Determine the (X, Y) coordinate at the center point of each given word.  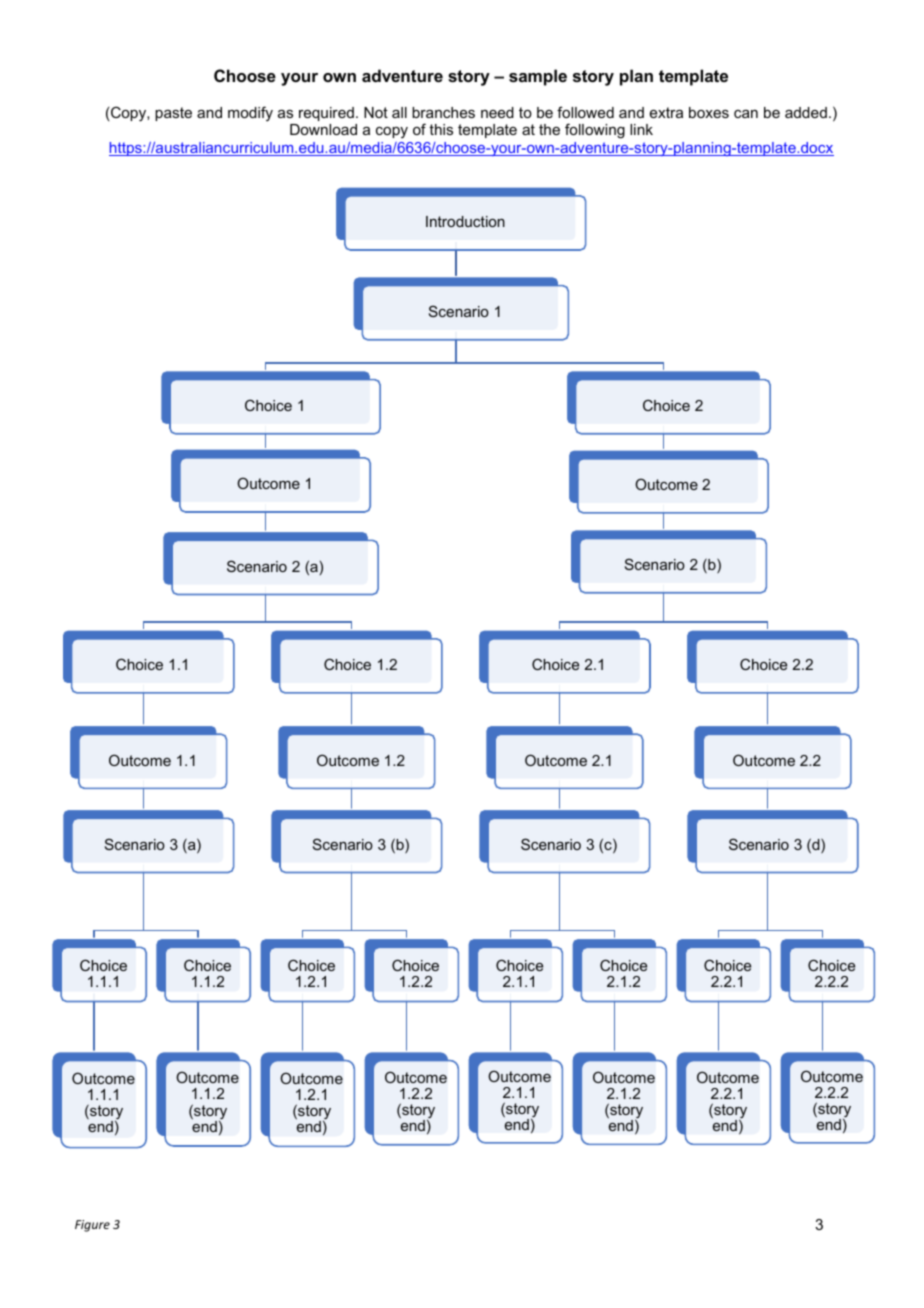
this (441, 129)
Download (323, 129)
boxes (709, 112)
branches (443, 112)
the (549, 129)
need (497, 112)
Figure (92, 1226)
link (641, 129)
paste (173, 114)
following (595, 131)
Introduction (465, 221)
